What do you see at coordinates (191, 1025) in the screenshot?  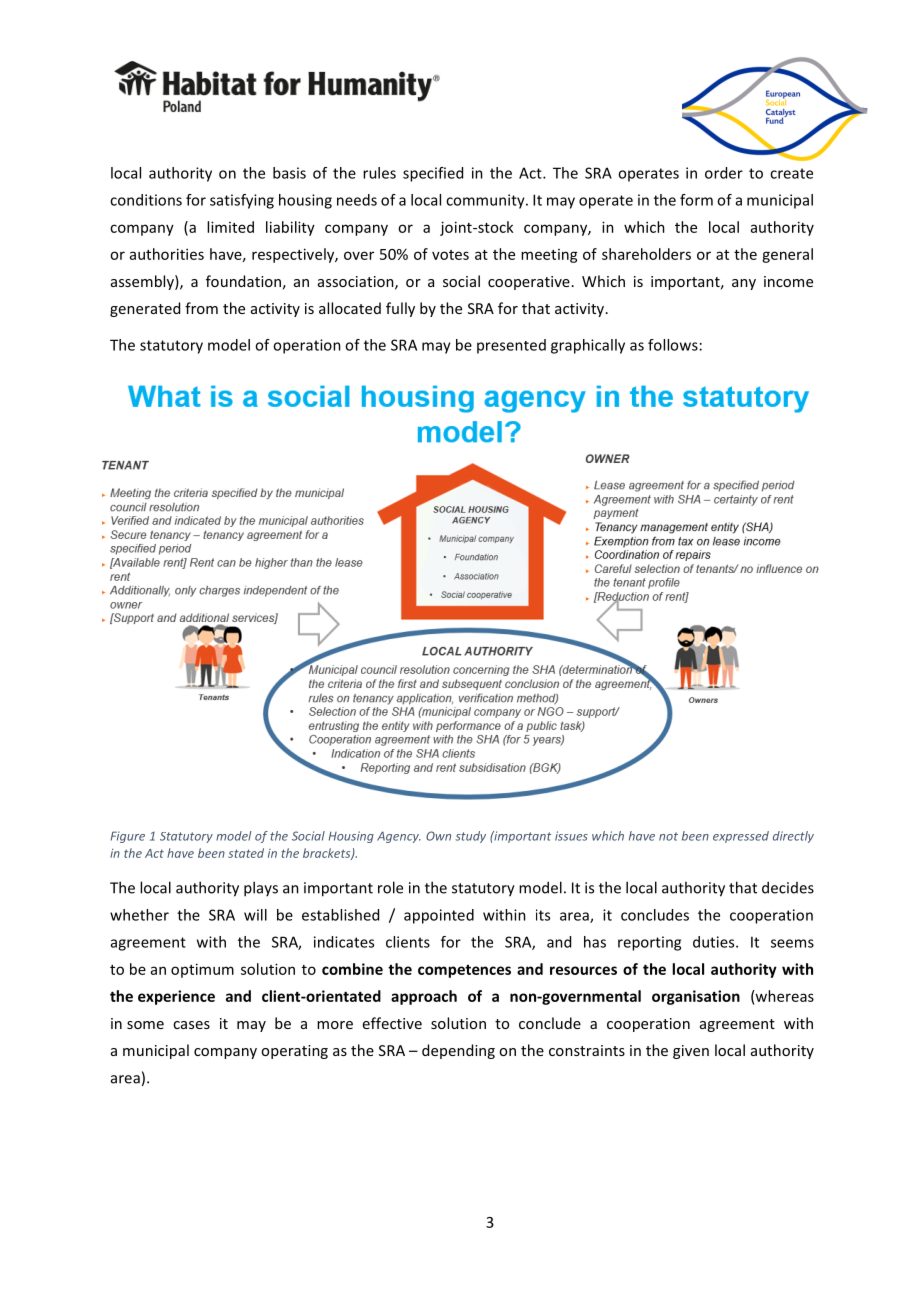 I see `cases` at bounding box center [191, 1025].
